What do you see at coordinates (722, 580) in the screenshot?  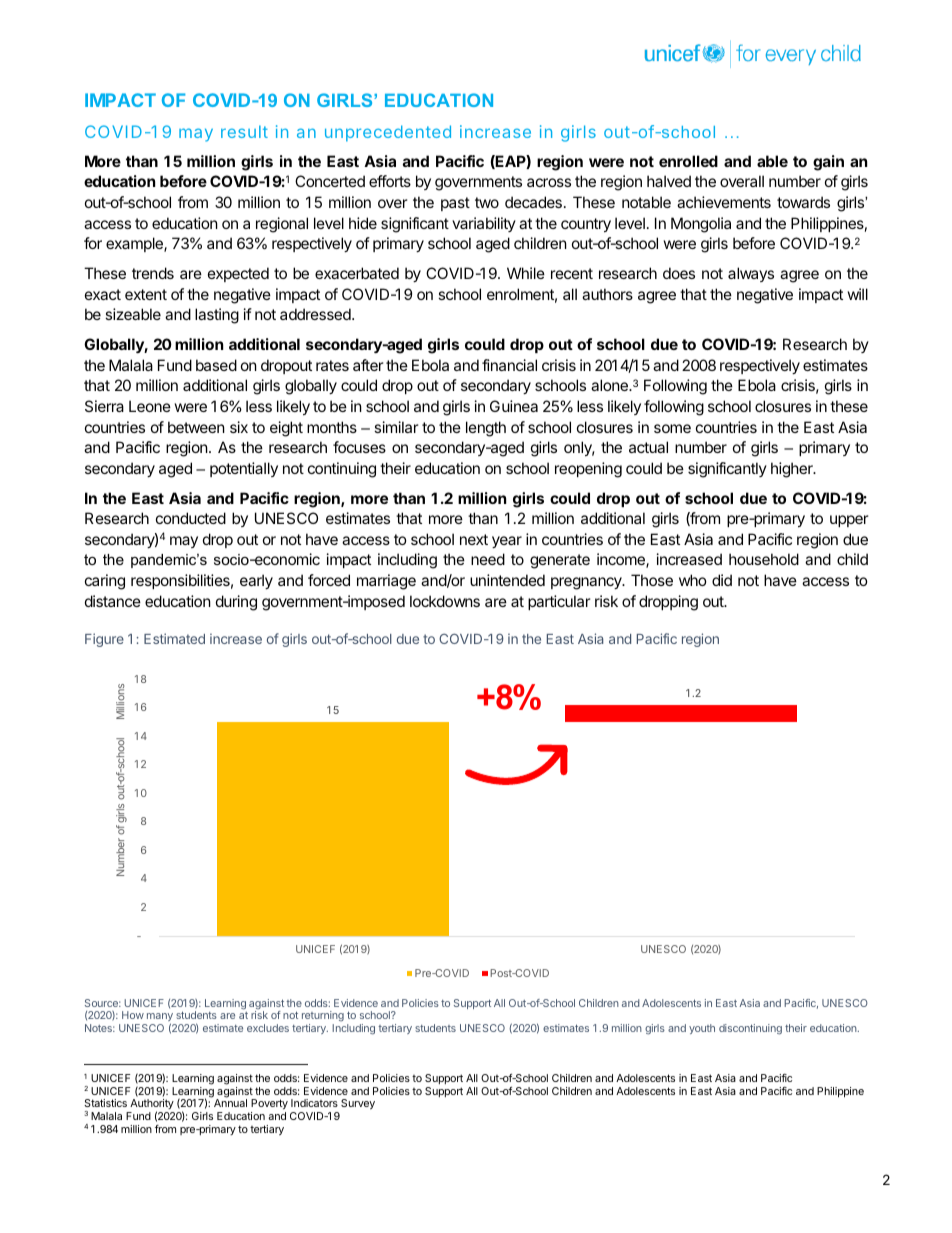 I see `did` at bounding box center [722, 580].
